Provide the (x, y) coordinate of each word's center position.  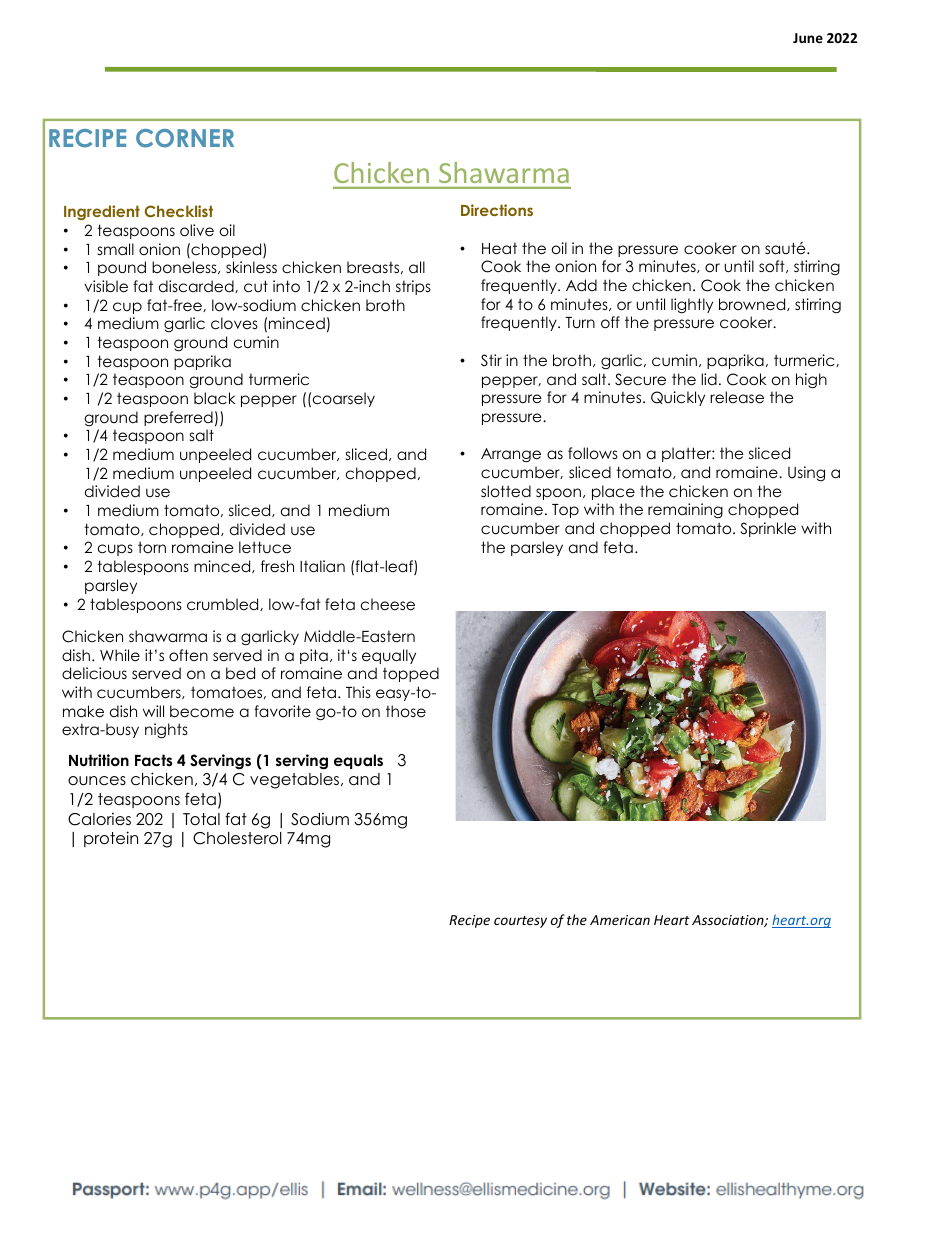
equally (389, 656)
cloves (234, 323)
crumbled (224, 604)
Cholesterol (237, 838)
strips (413, 287)
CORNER (185, 138)
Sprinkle (768, 529)
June (808, 38)
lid (709, 379)
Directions (497, 210)
